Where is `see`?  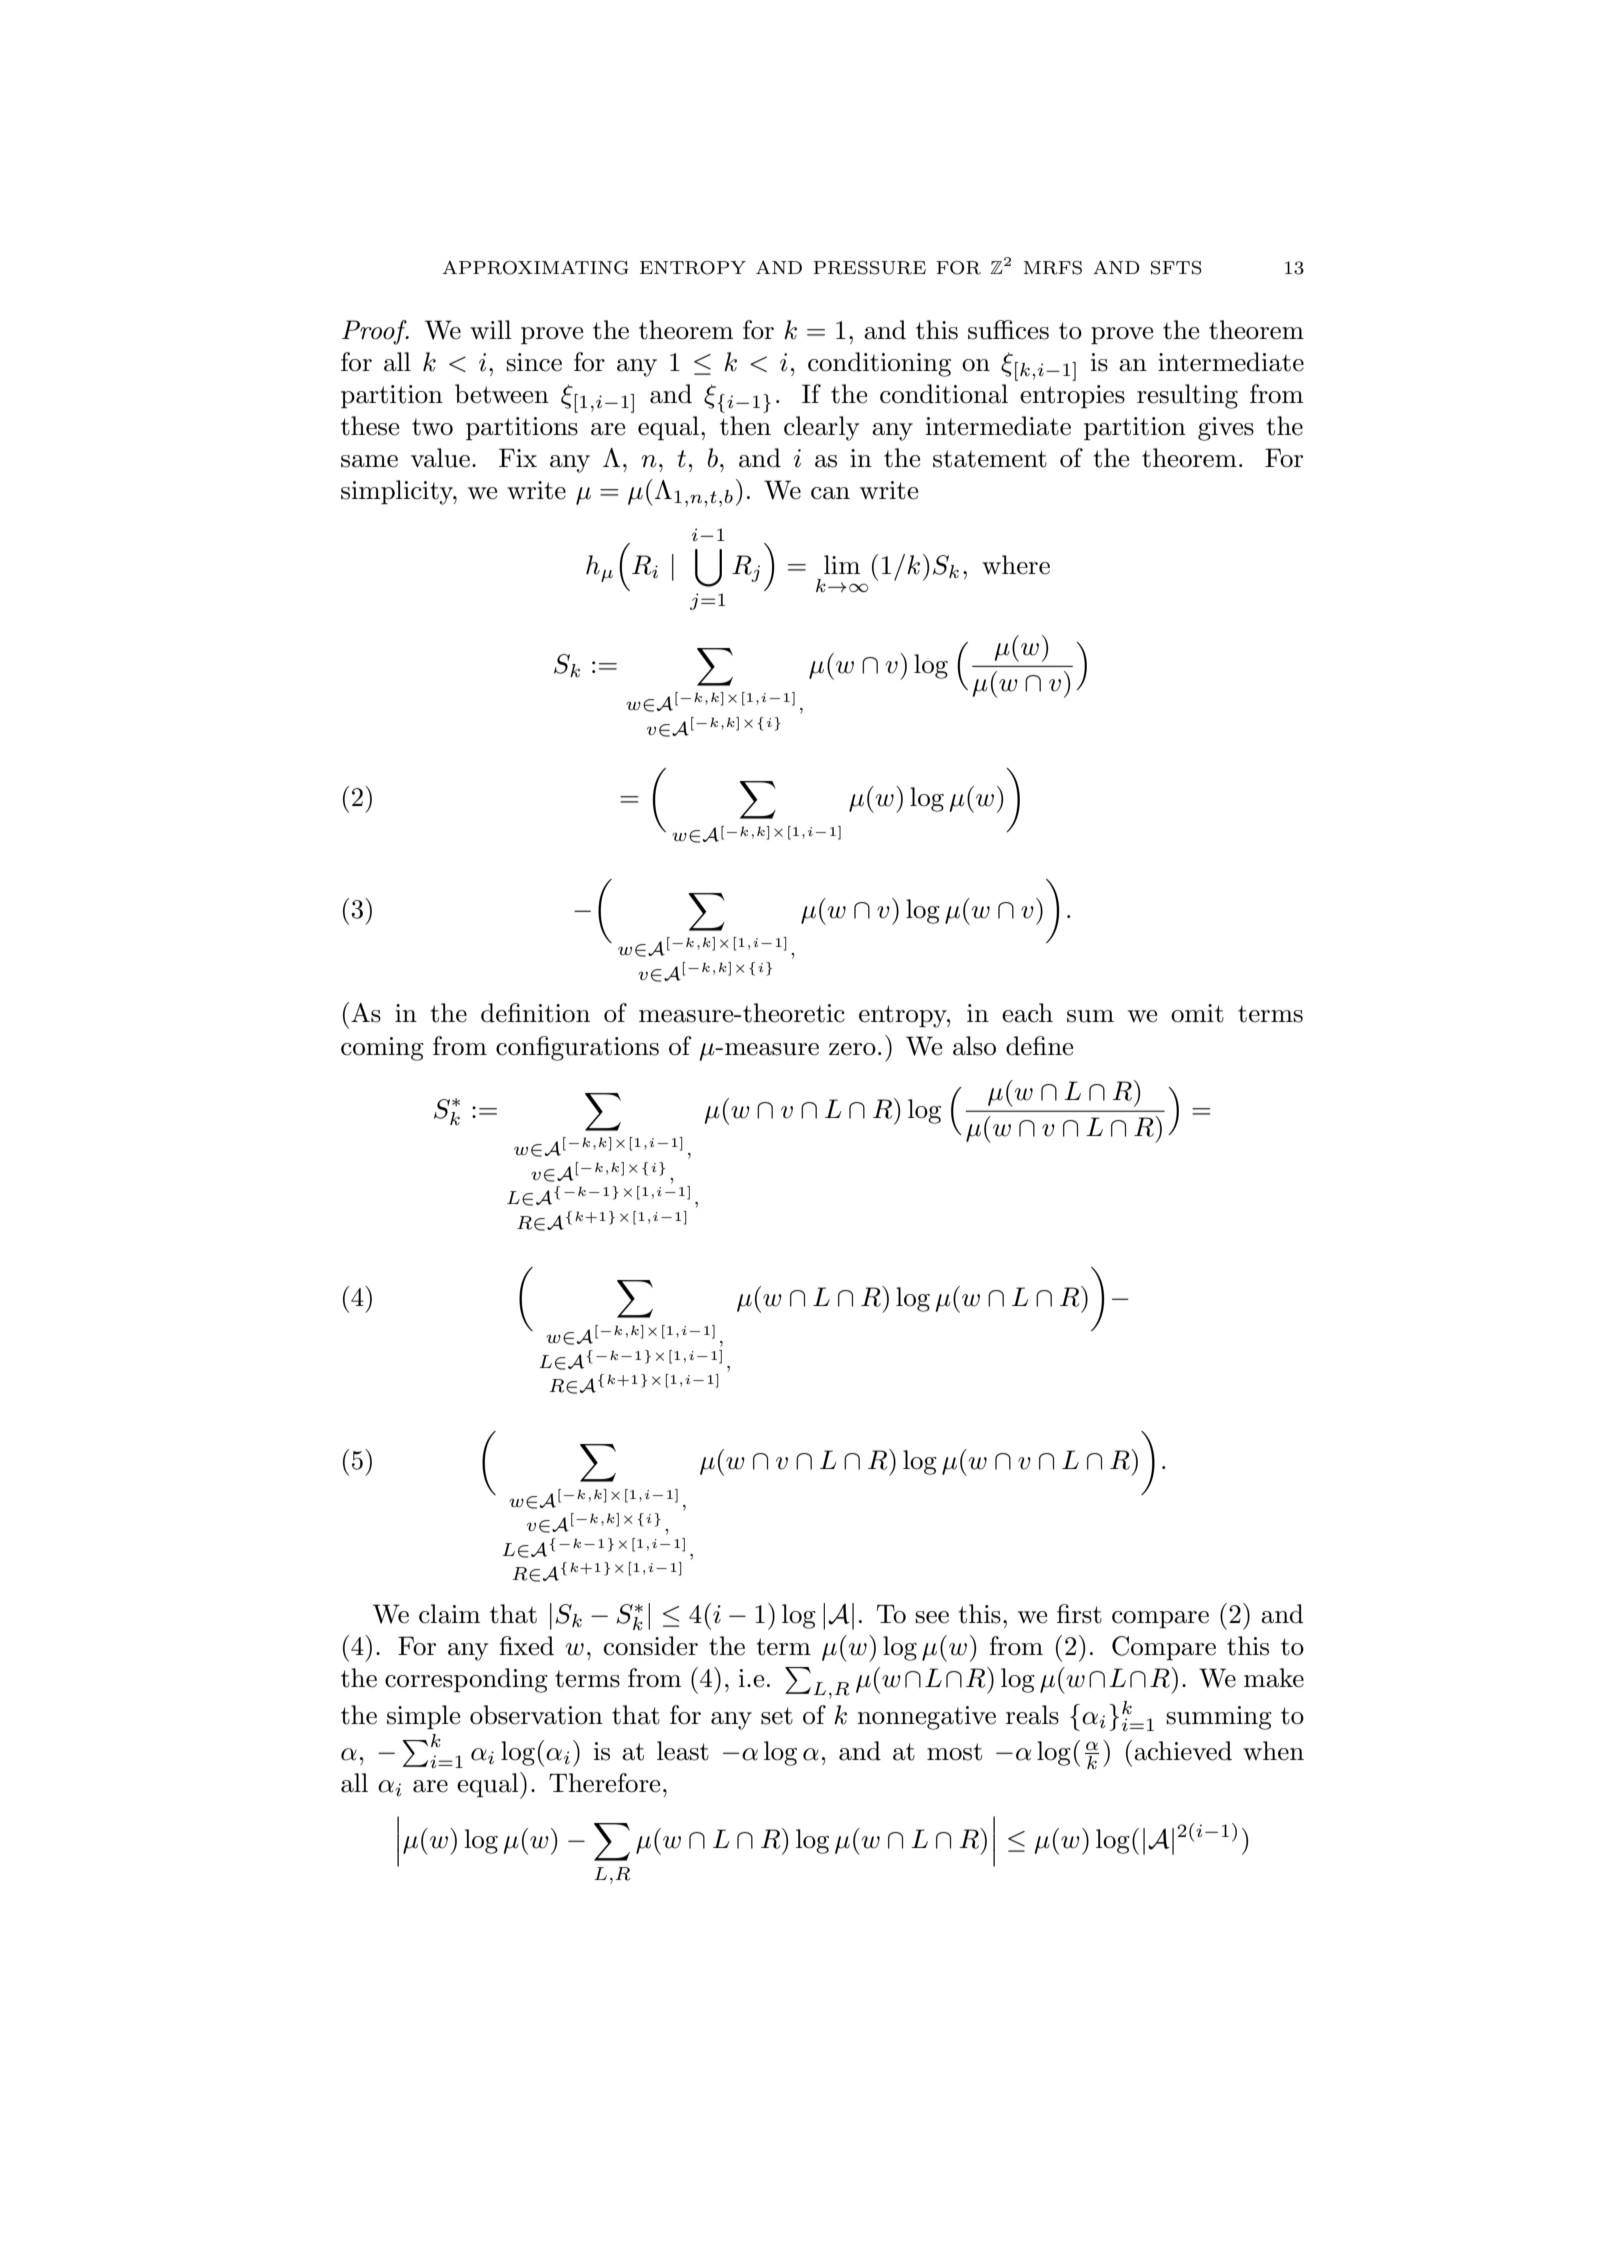
see is located at coordinates (932, 1617).
